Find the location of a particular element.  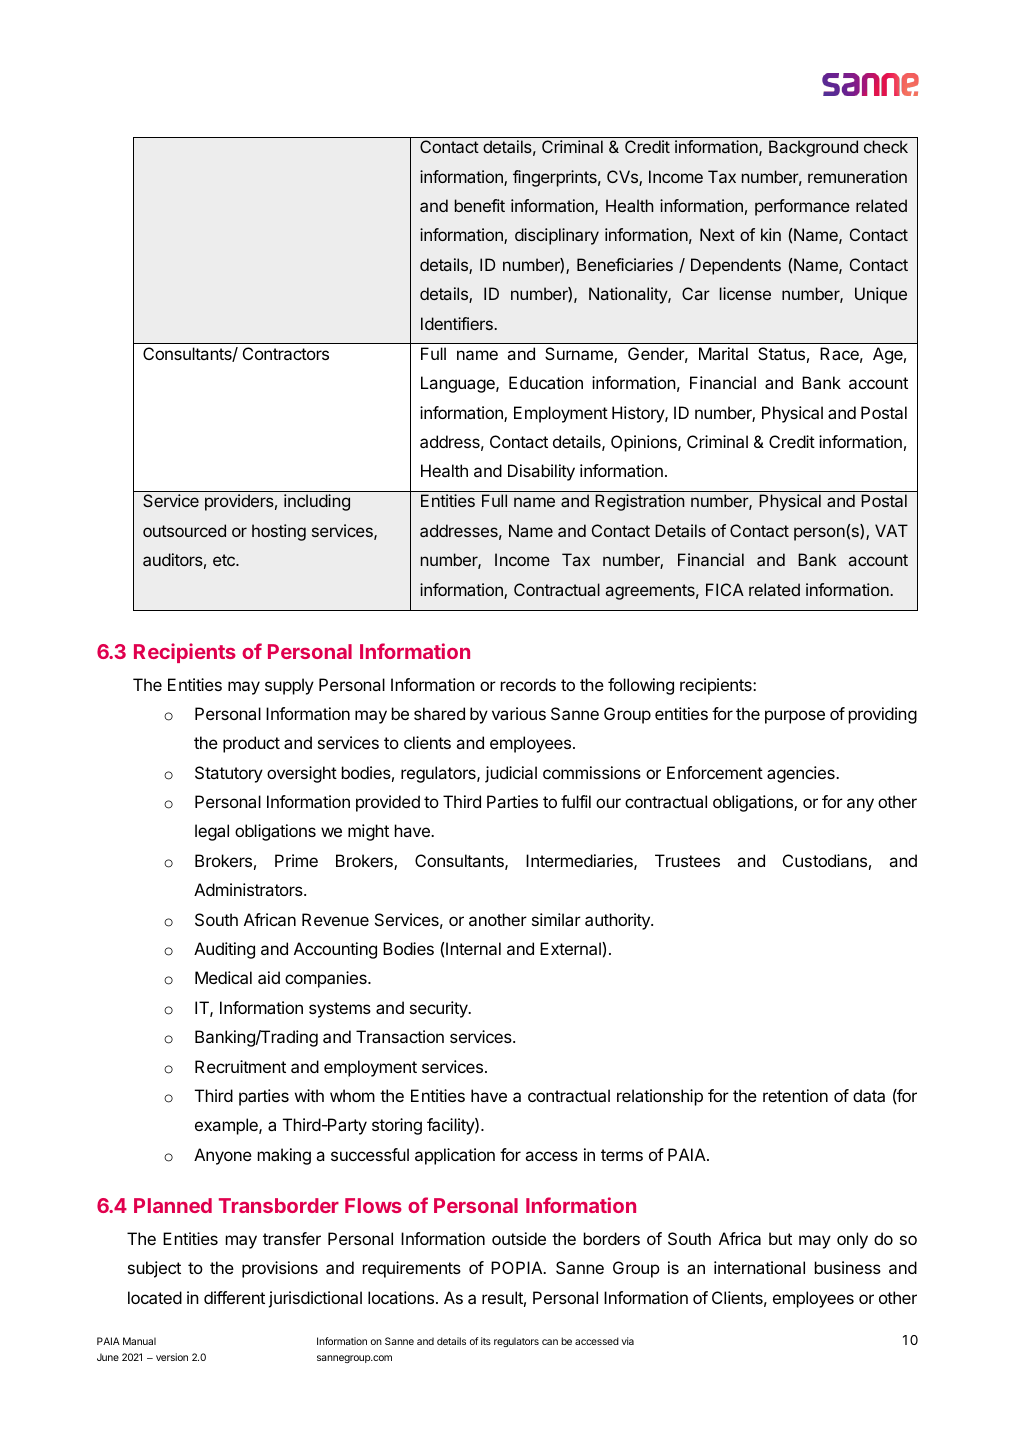

performance is located at coordinates (802, 207).
